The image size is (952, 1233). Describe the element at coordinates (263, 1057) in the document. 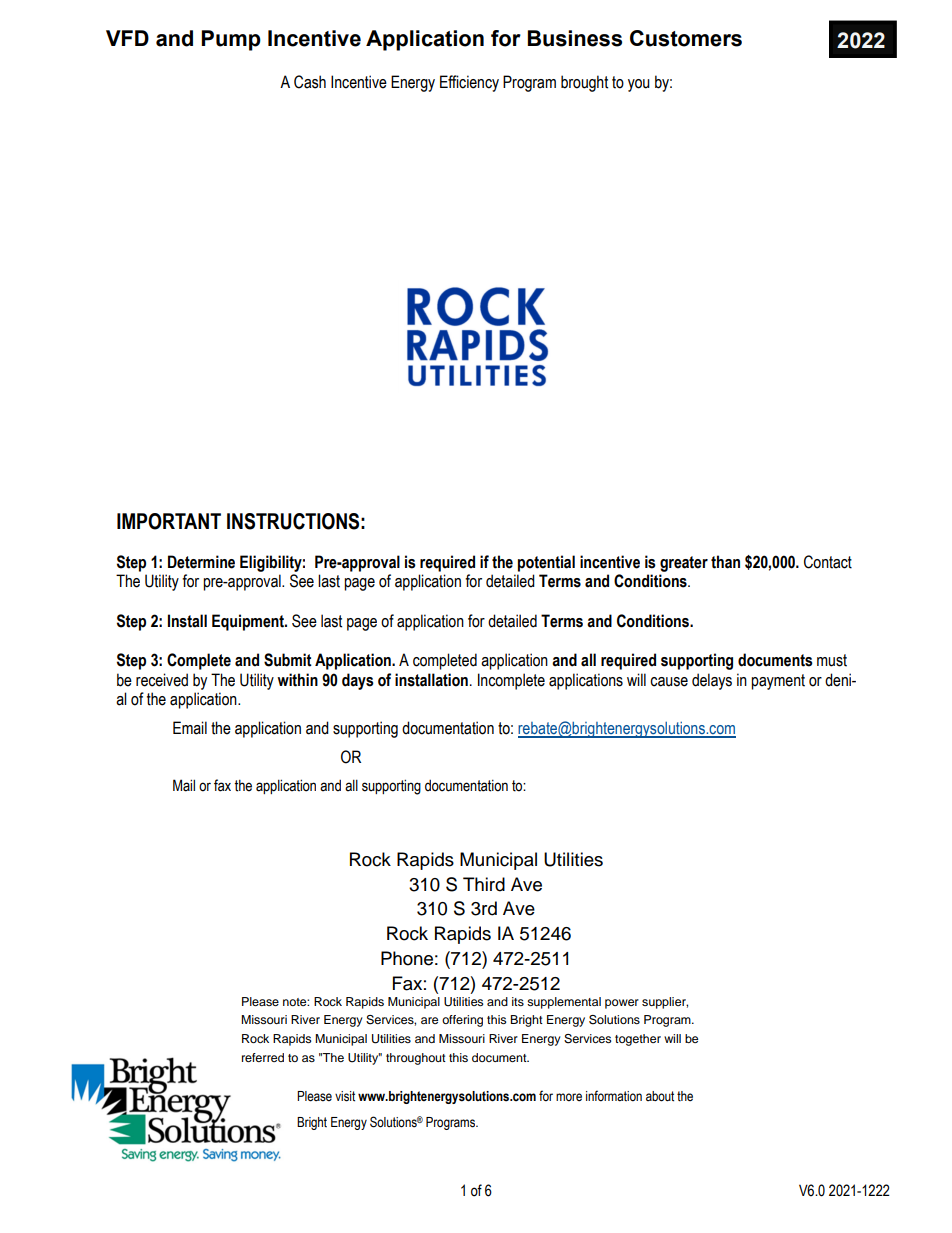

I see `referred` at that location.
